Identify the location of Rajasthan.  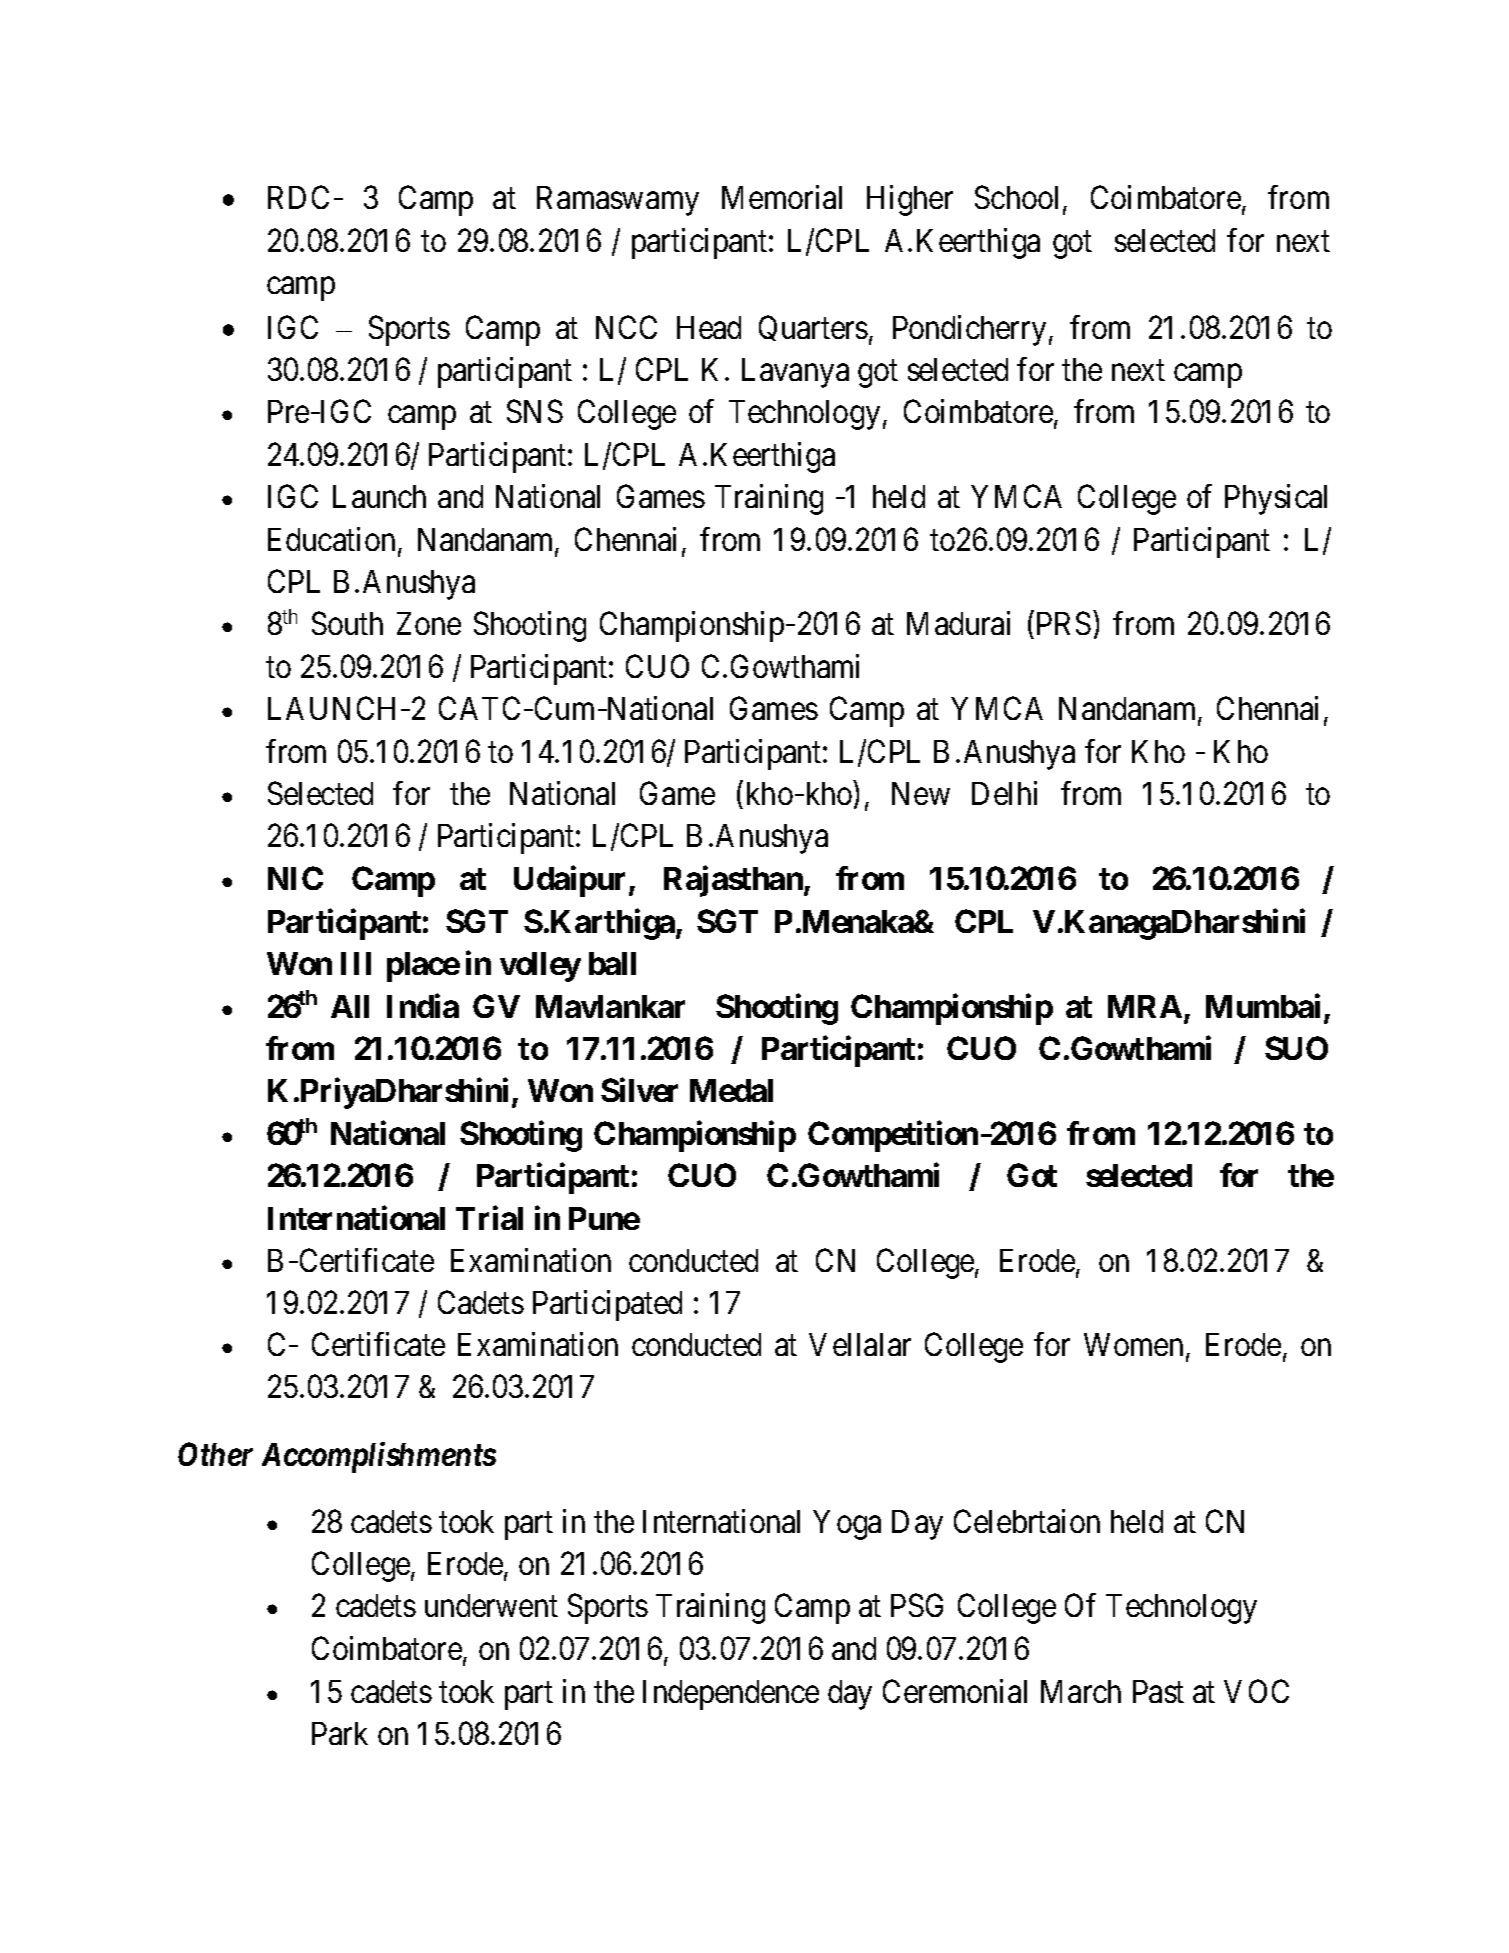
(734, 881).
